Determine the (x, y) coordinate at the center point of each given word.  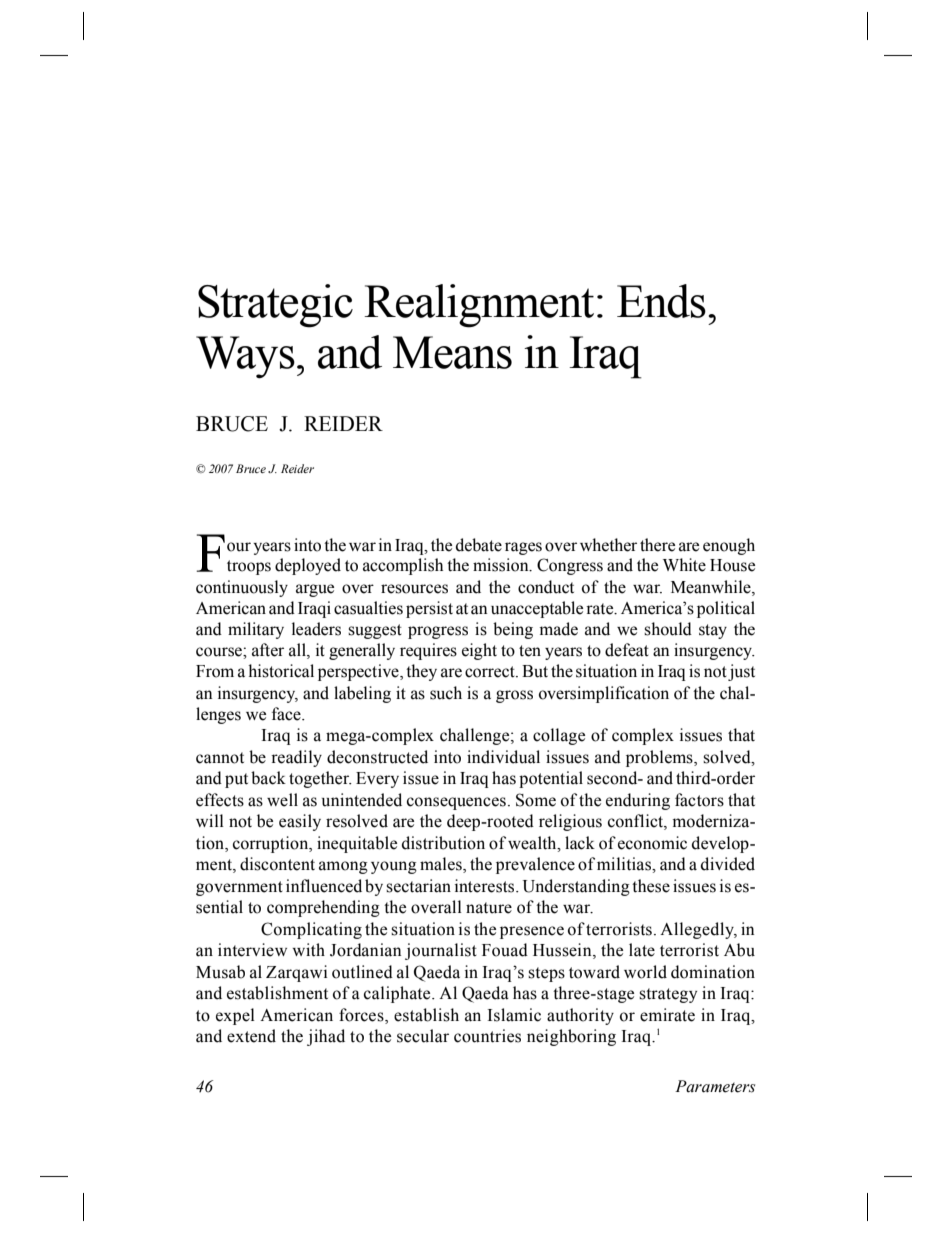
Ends (661, 301)
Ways (245, 357)
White (684, 565)
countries (487, 1036)
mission (502, 565)
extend (251, 1036)
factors (699, 800)
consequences (456, 803)
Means (452, 352)
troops (249, 567)
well (282, 800)
